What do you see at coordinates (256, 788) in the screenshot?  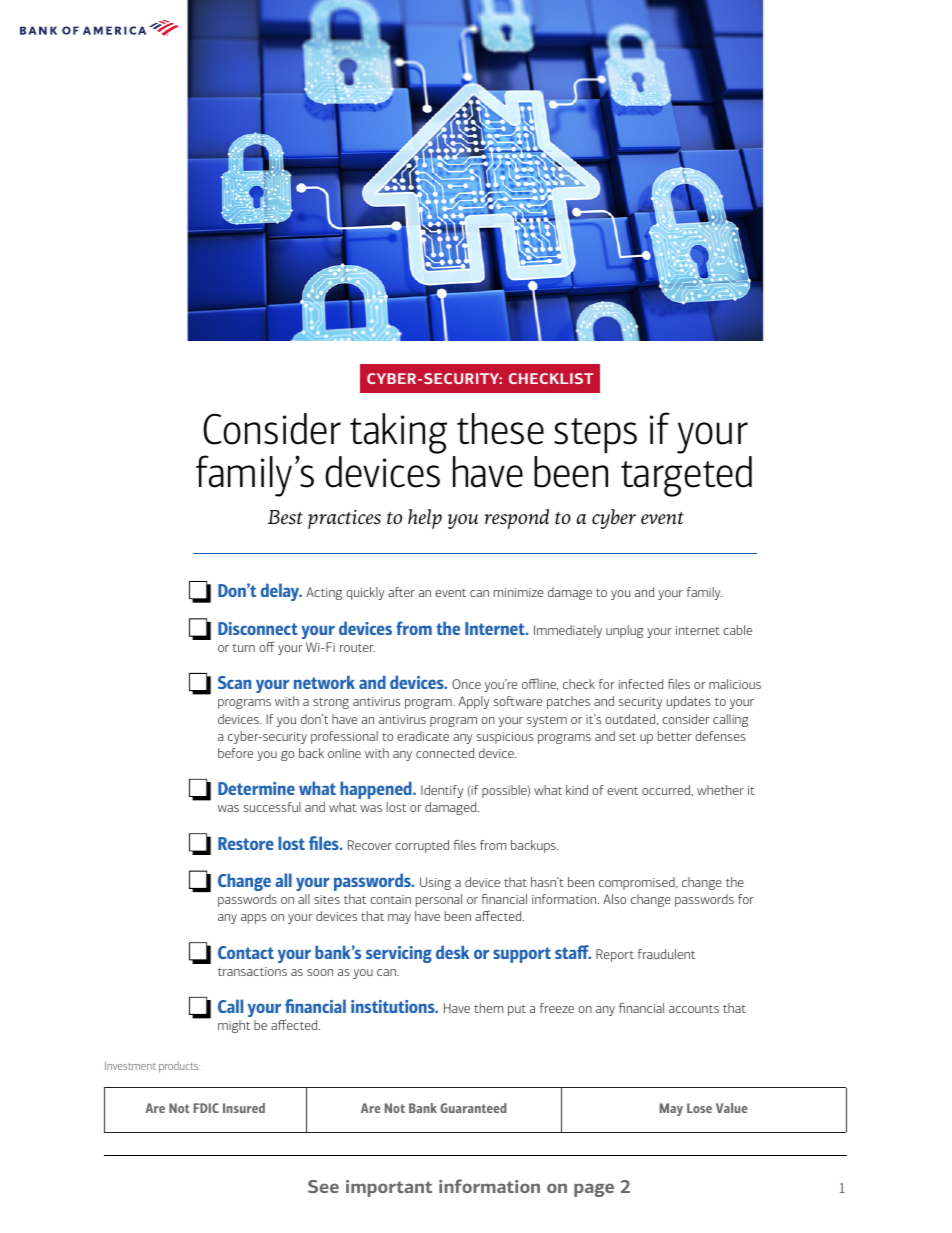 I see `Determine` at bounding box center [256, 788].
